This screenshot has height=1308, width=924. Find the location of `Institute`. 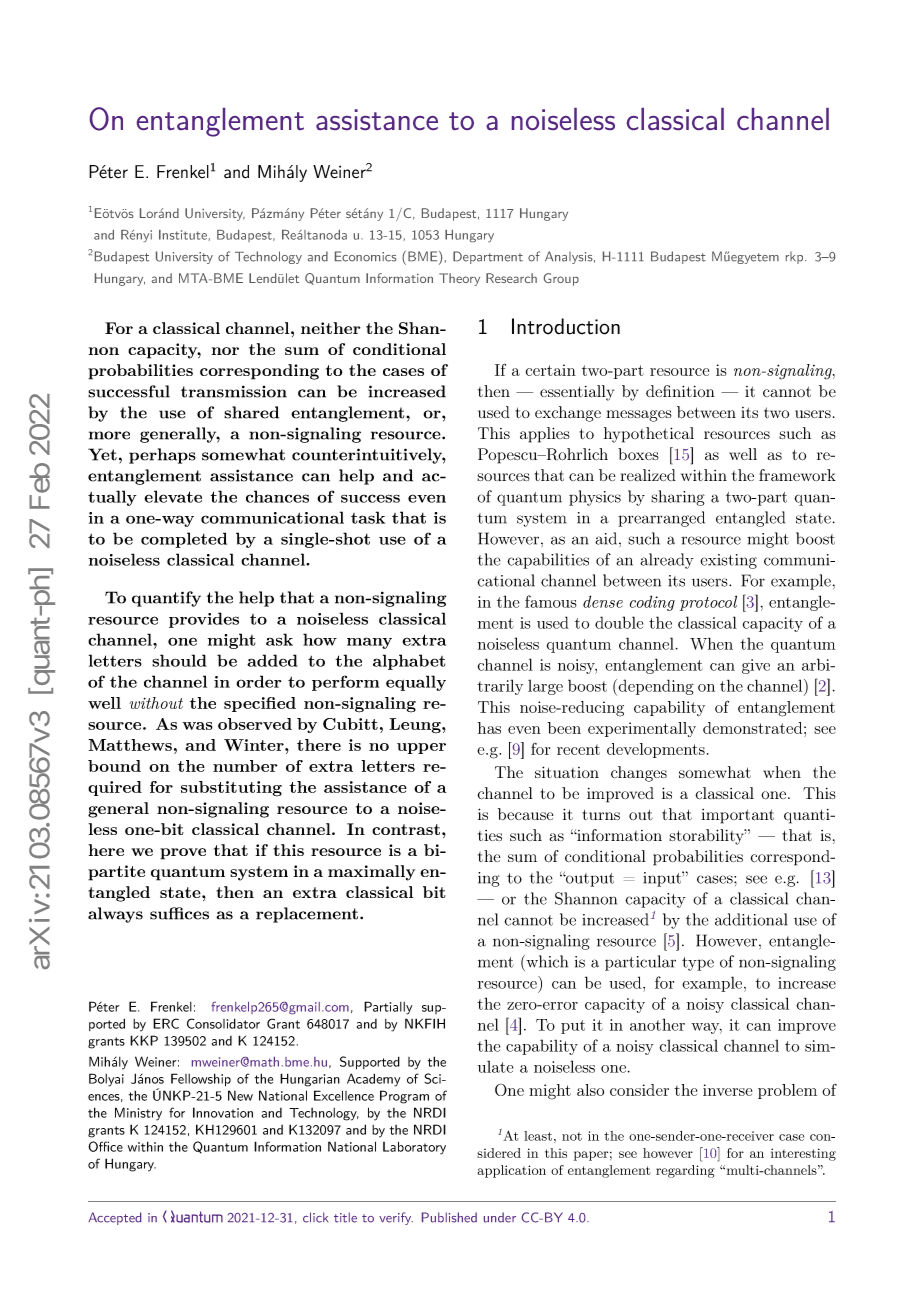

Institute is located at coordinates (183, 235).
